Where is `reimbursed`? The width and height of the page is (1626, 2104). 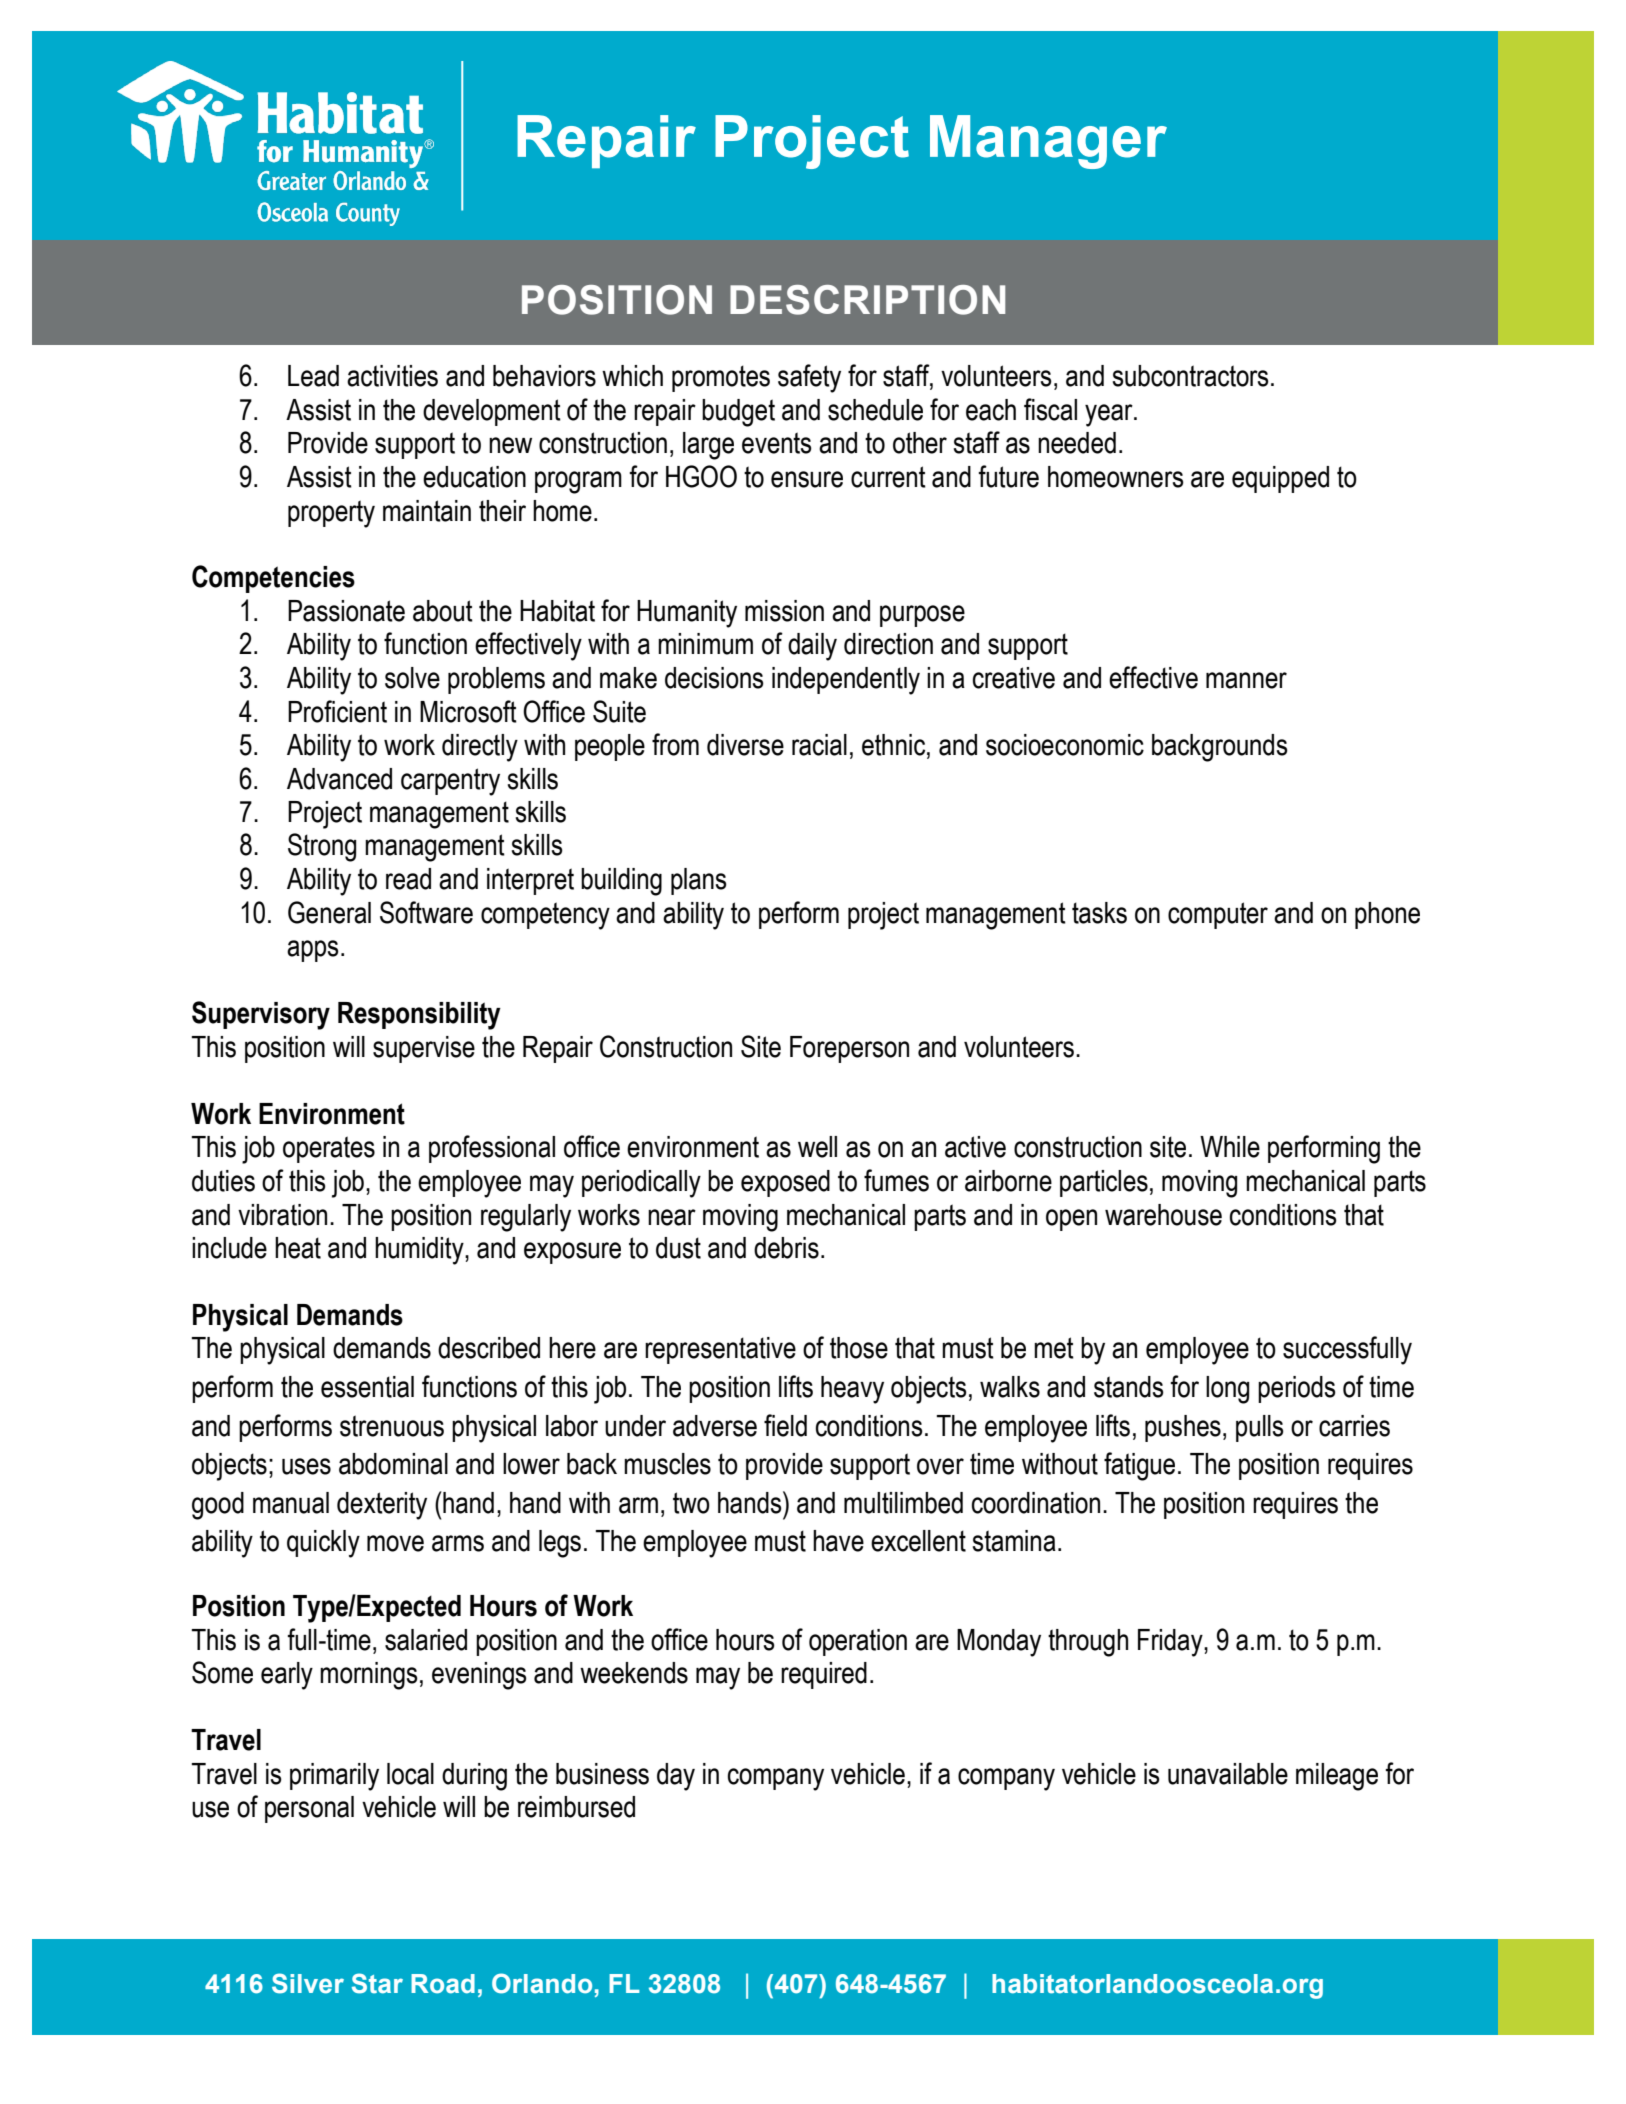
reimbursed is located at coordinates (576, 1807).
